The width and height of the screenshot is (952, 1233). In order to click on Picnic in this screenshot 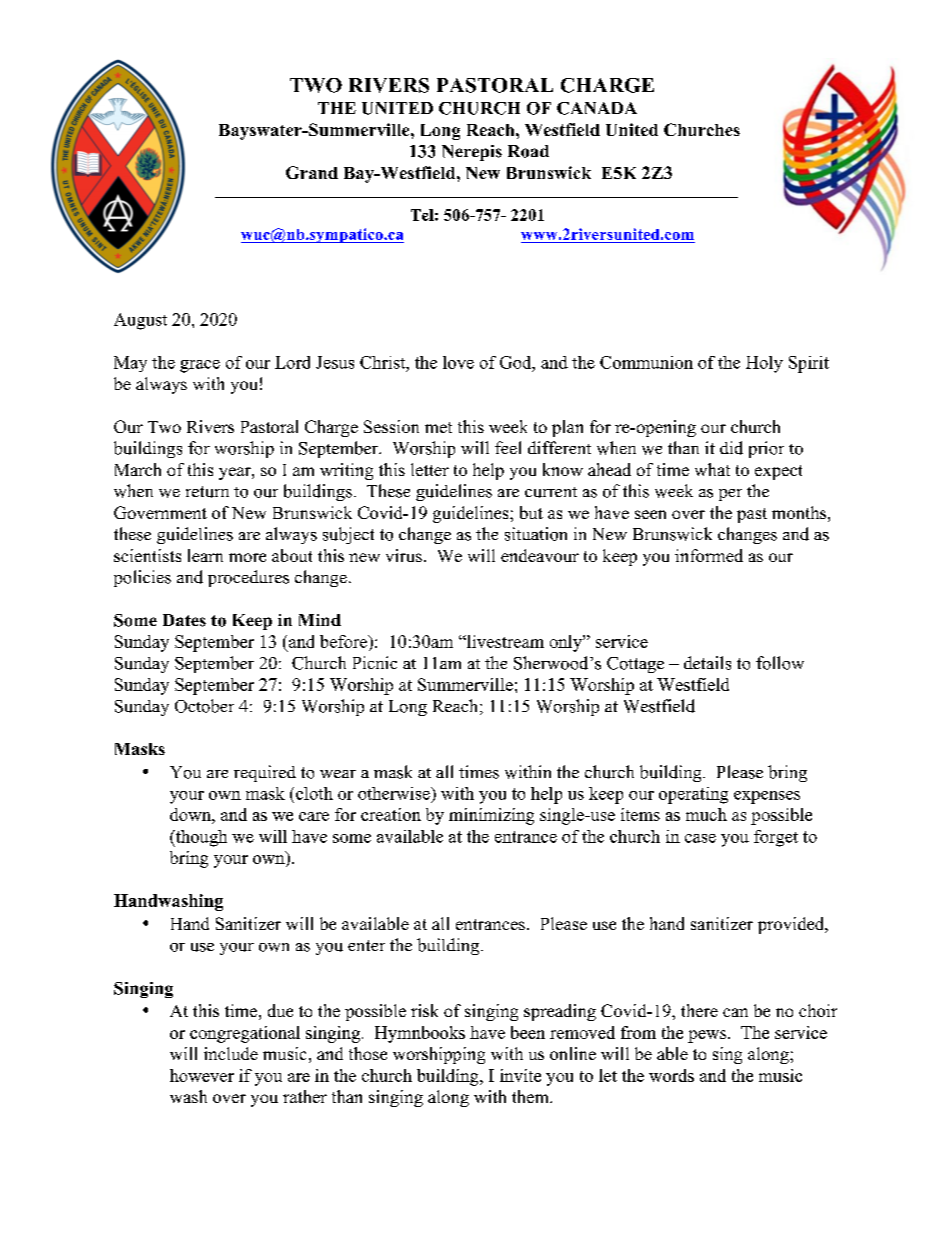, I will do `click(375, 662)`.
